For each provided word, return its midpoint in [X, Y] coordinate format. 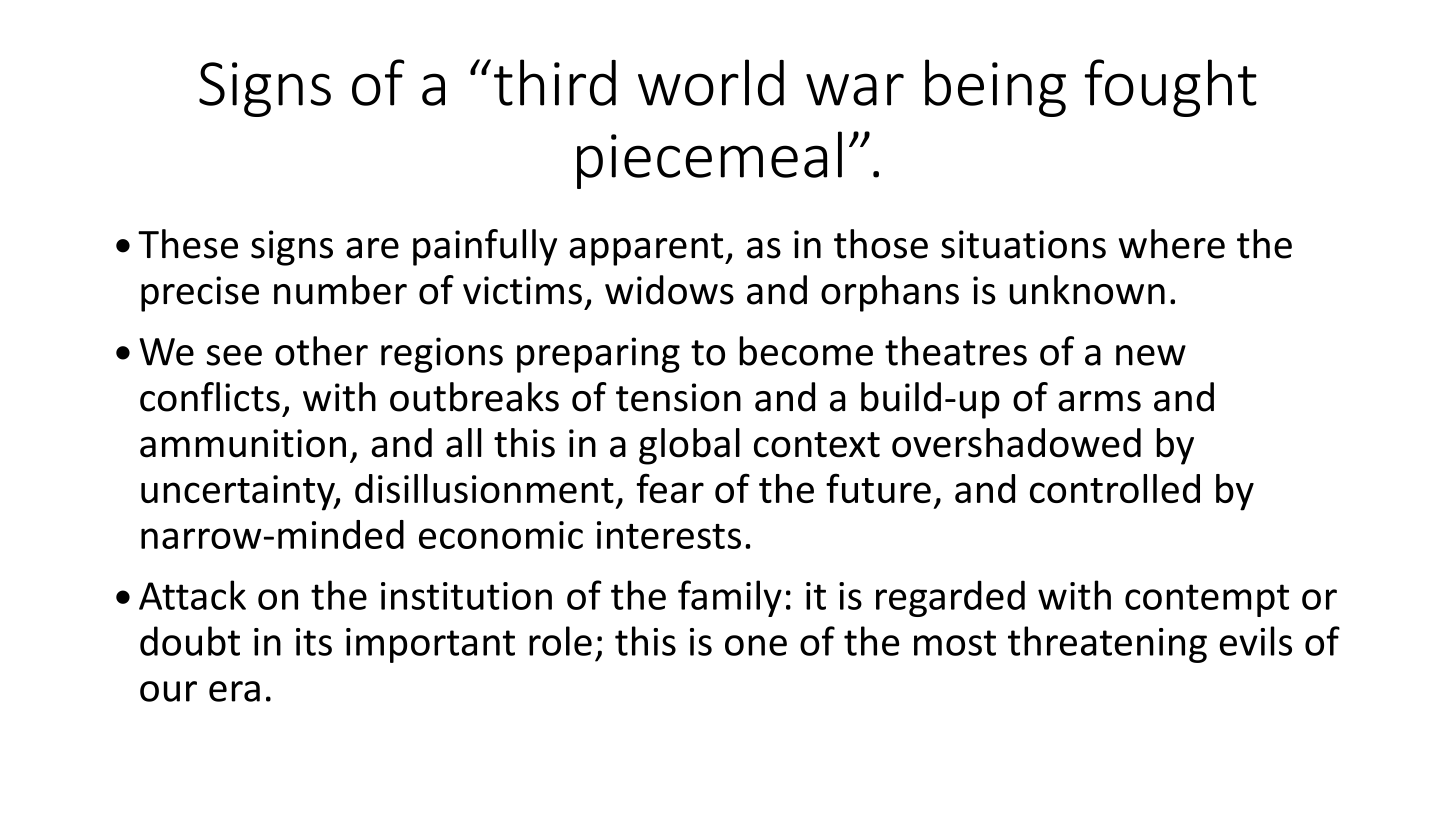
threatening [1107, 644]
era [234, 691]
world [711, 82]
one [756, 645]
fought [1171, 88]
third [555, 82]
